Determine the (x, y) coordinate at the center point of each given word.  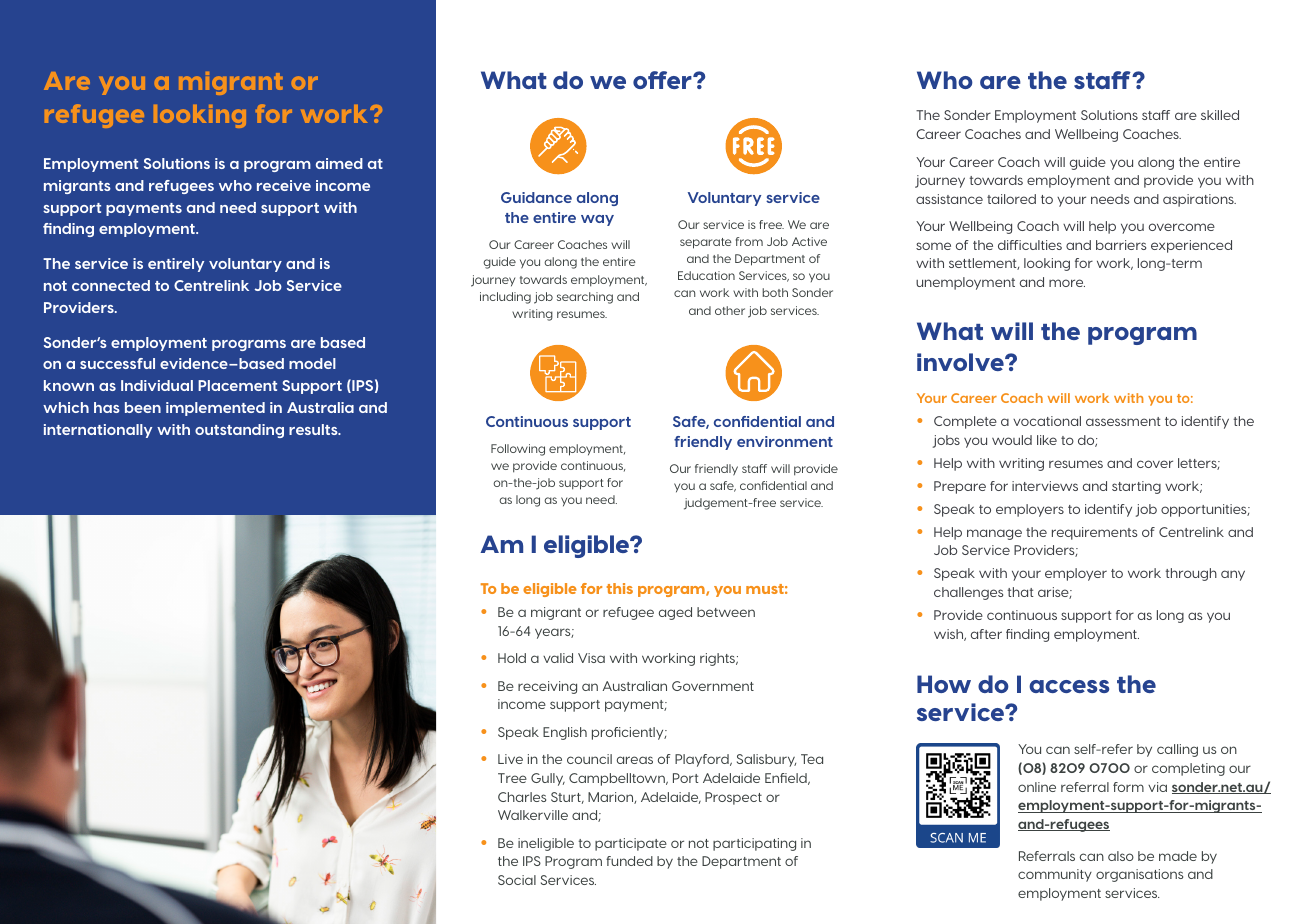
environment (785, 441)
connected (111, 285)
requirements (1094, 533)
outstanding (239, 431)
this (619, 588)
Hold (512, 658)
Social (517, 880)
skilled (1220, 115)
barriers (1121, 245)
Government (713, 686)
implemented (215, 409)
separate (706, 243)
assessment (1123, 421)
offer (663, 80)
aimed (339, 163)
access (1069, 686)
